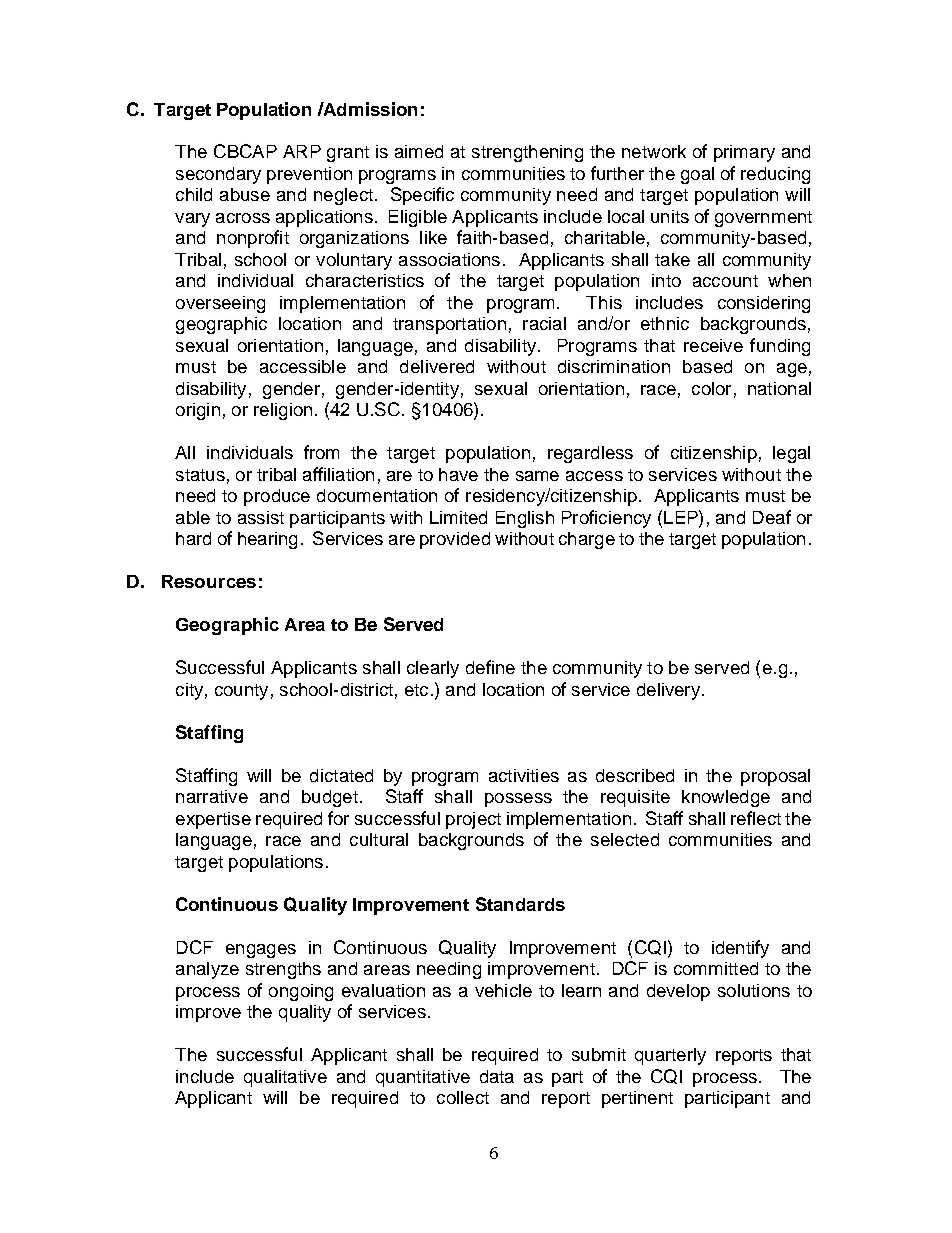 The height and width of the page is (1233, 952). I want to click on goal, so click(697, 175).
